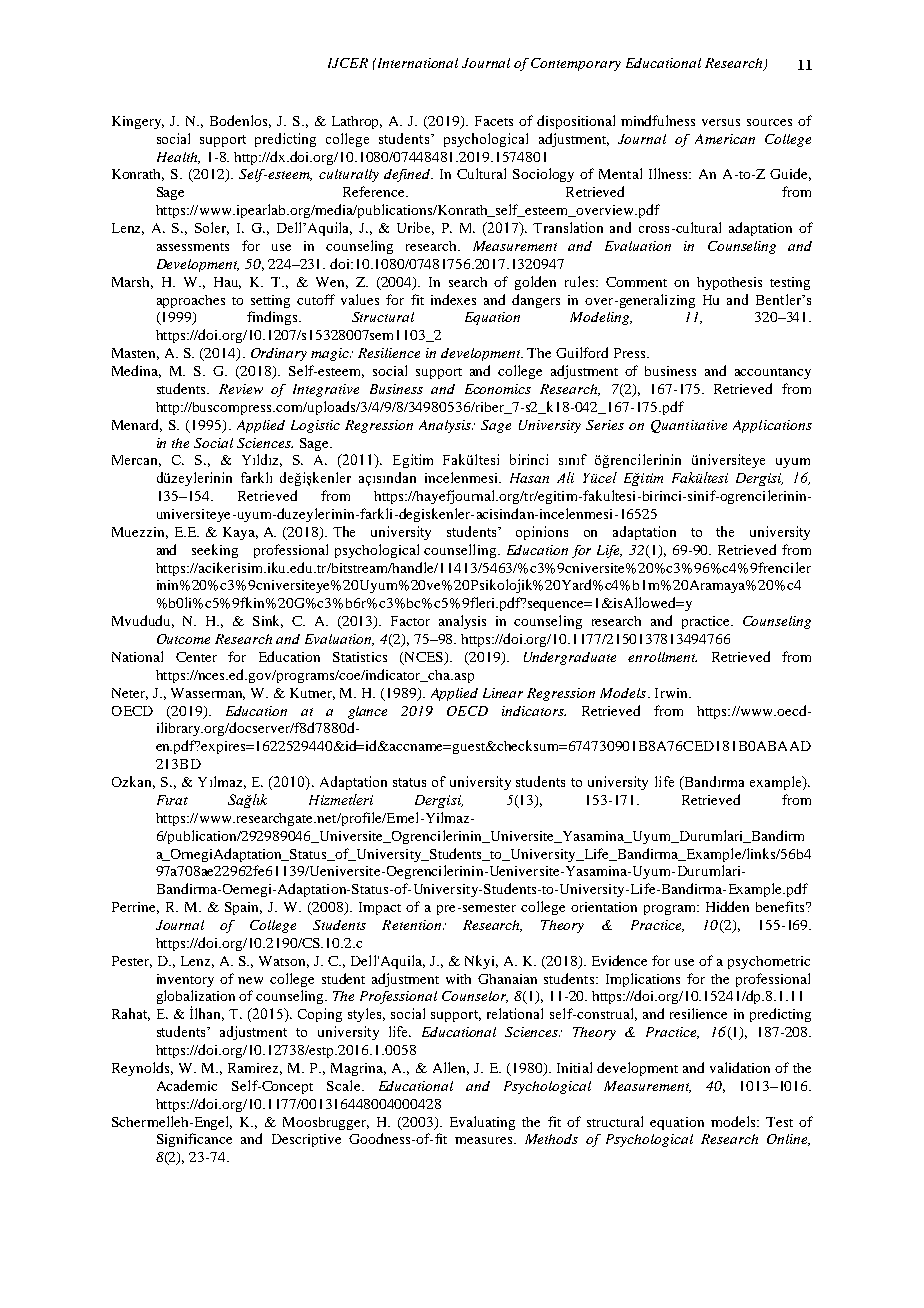 This page has width=924, height=1308. I want to click on validation, so click(740, 1067).
